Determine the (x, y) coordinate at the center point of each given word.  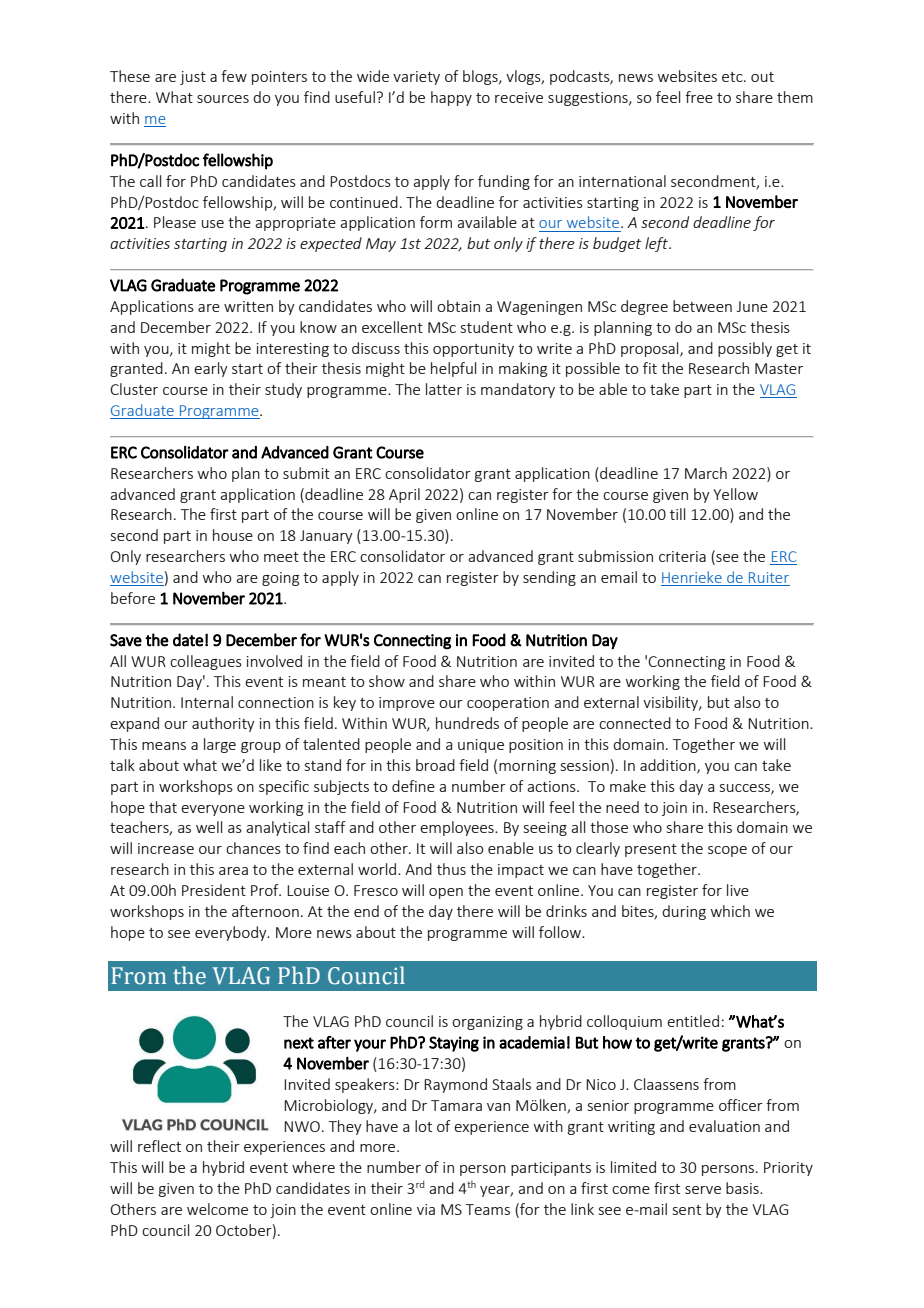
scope (727, 851)
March (706, 473)
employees (458, 828)
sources (223, 99)
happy (451, 98)
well (209, 827)
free (699, 97)
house (233, 535)
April (404, 495)
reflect (159, 1146)
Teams (488, 1209)
